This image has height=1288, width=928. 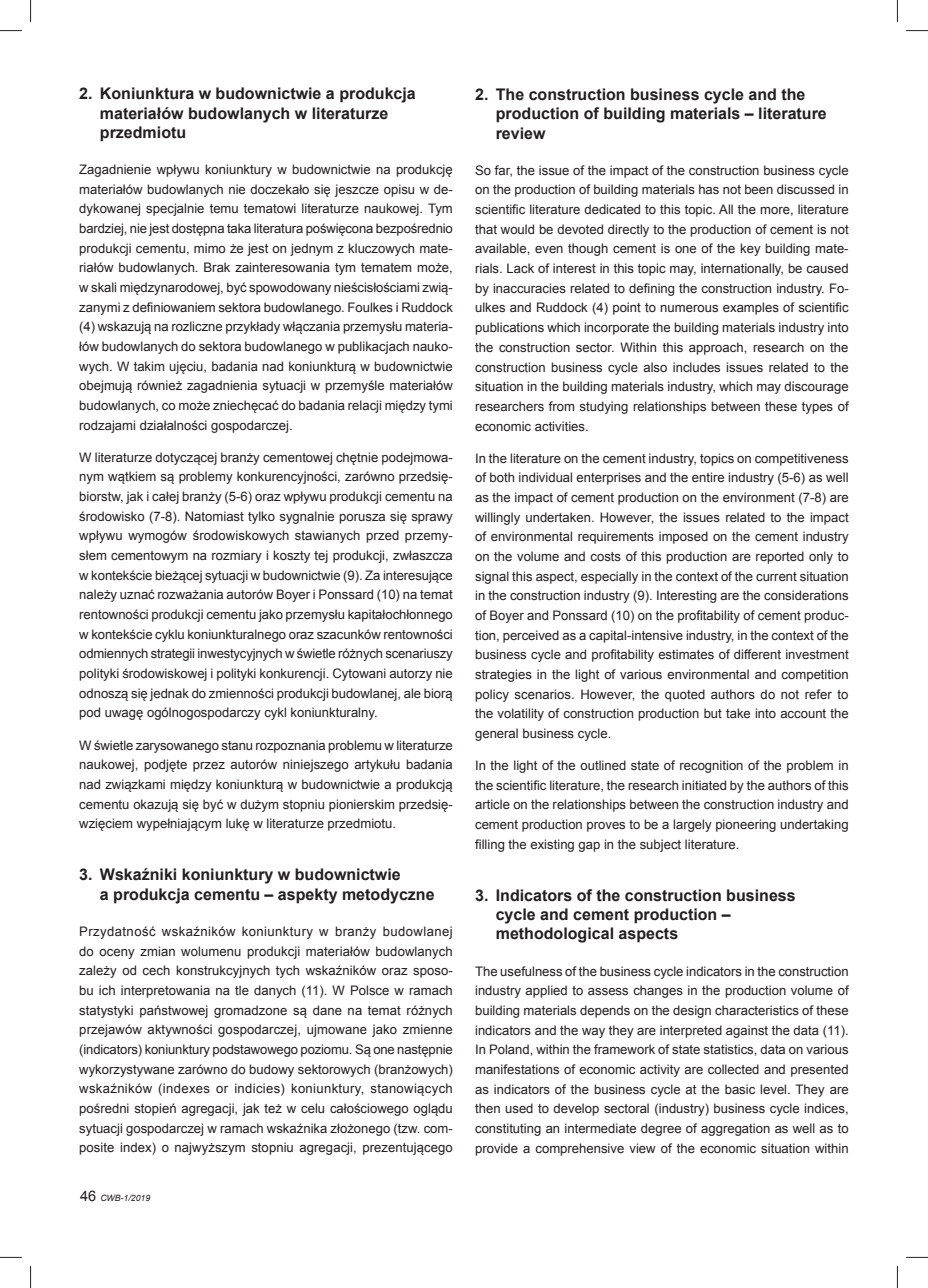 What do you see at coordinates (759, 189) in the image?
I see `been` at bounding box center [759, 189].
